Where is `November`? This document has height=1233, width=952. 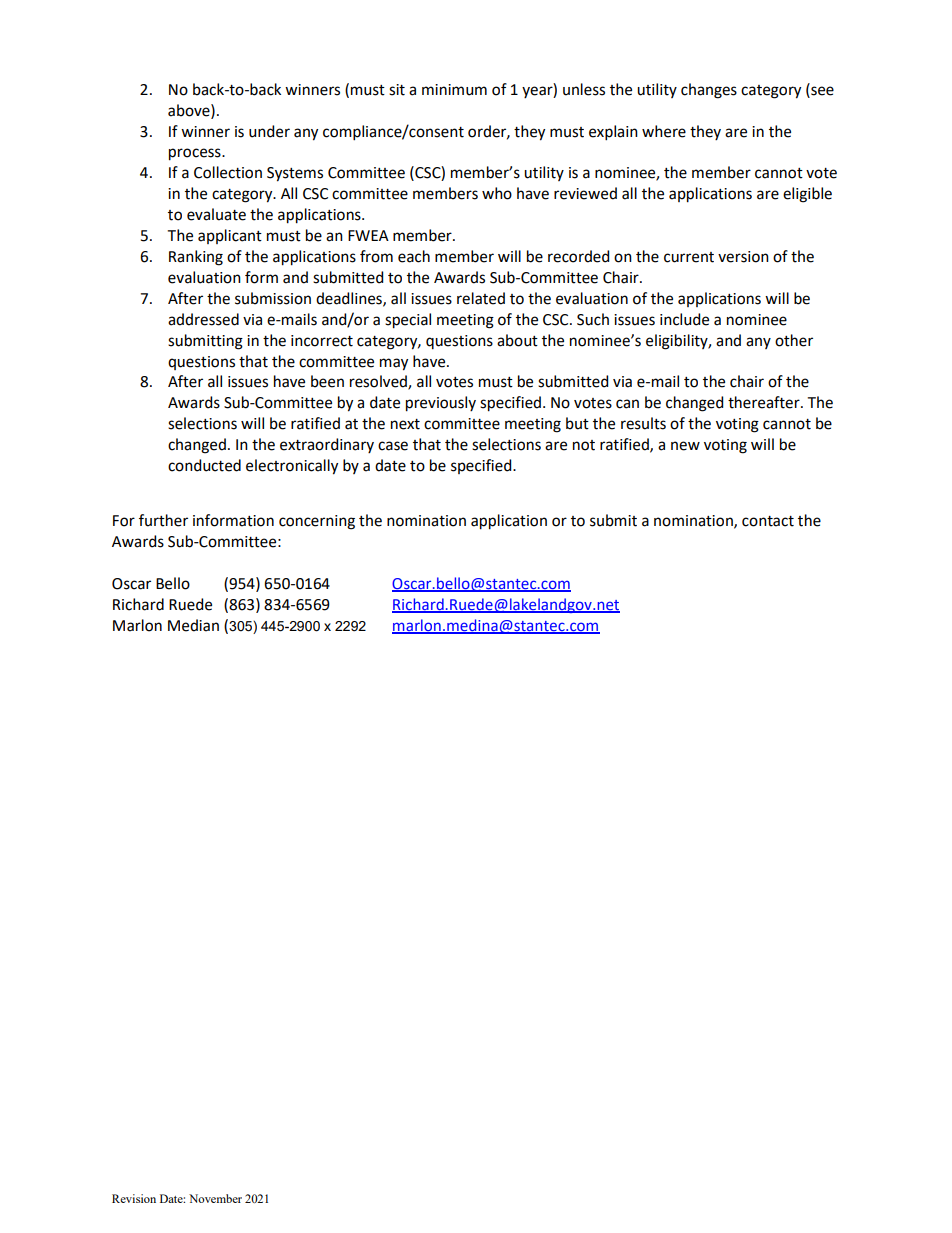 November is located at coordinates (215, 1198).
